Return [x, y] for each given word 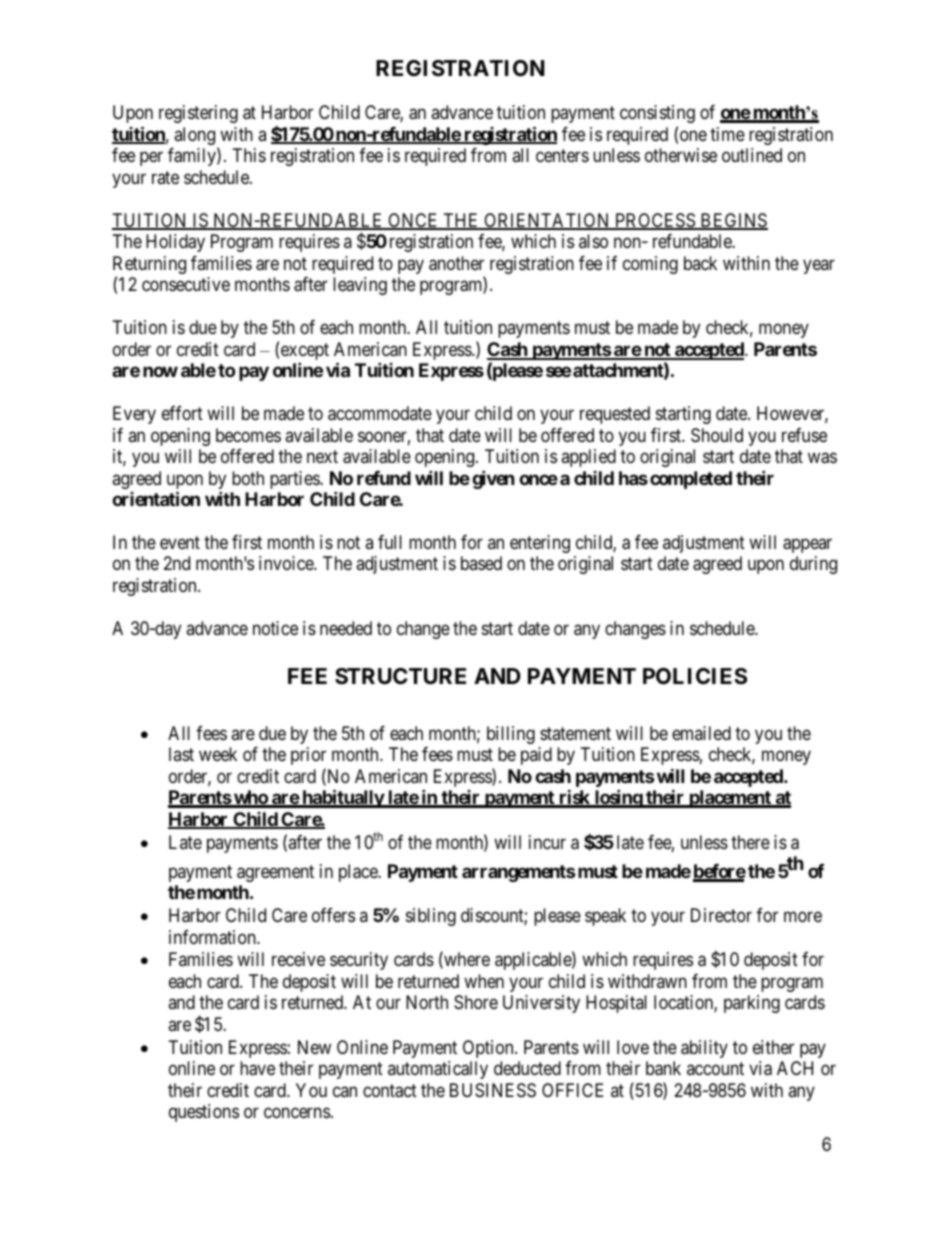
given [493, 479]
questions [204, 1113]
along [196, 137]
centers [562, 155]
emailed [701, 733]
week [218, 754]
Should [717, 435]
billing [511, 735]
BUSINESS [493, 1090]
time [727, 134]
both [248, 478]
